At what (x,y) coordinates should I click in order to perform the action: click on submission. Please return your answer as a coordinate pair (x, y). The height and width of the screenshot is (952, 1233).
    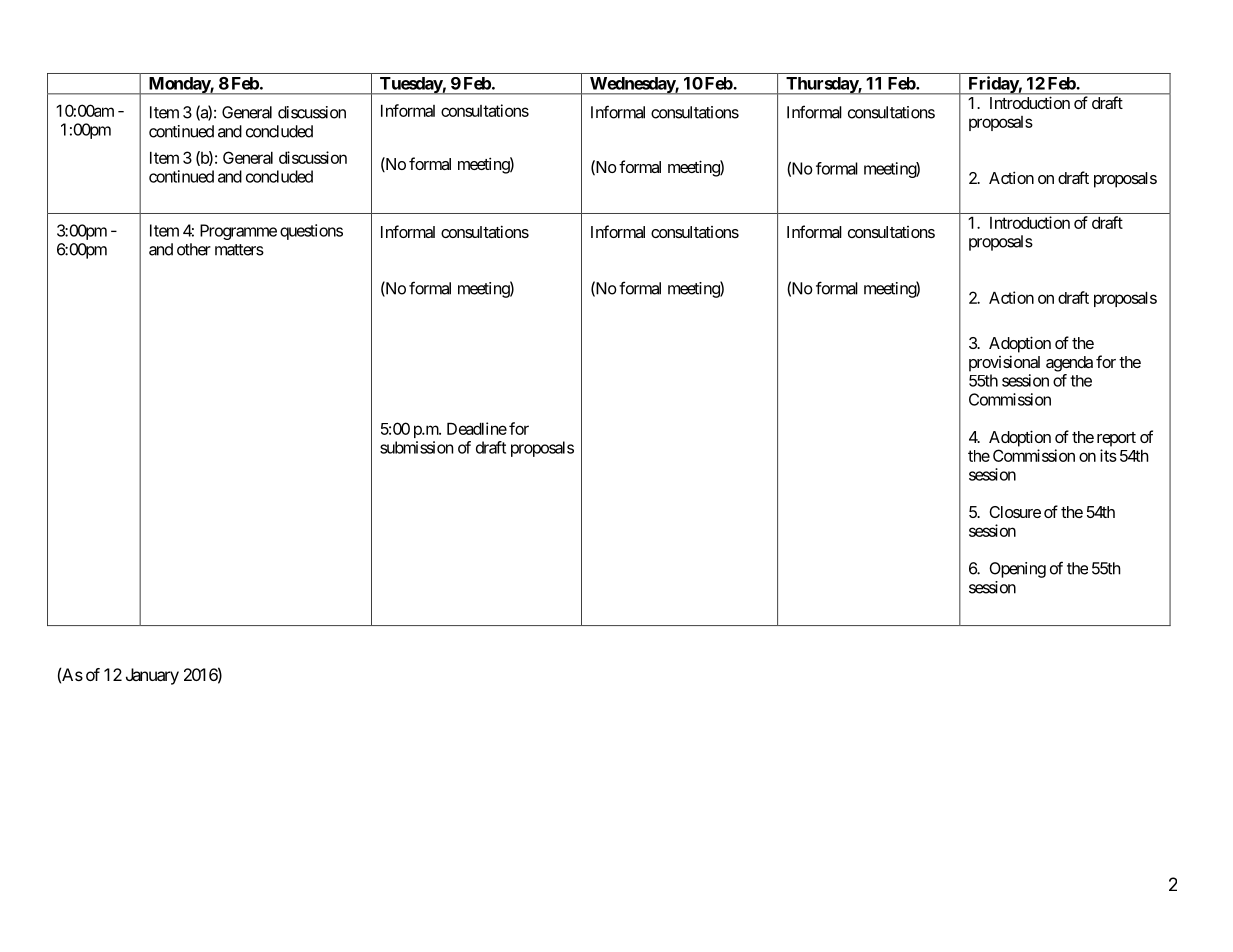
    Looking at the image, I should click on (416, 447).
